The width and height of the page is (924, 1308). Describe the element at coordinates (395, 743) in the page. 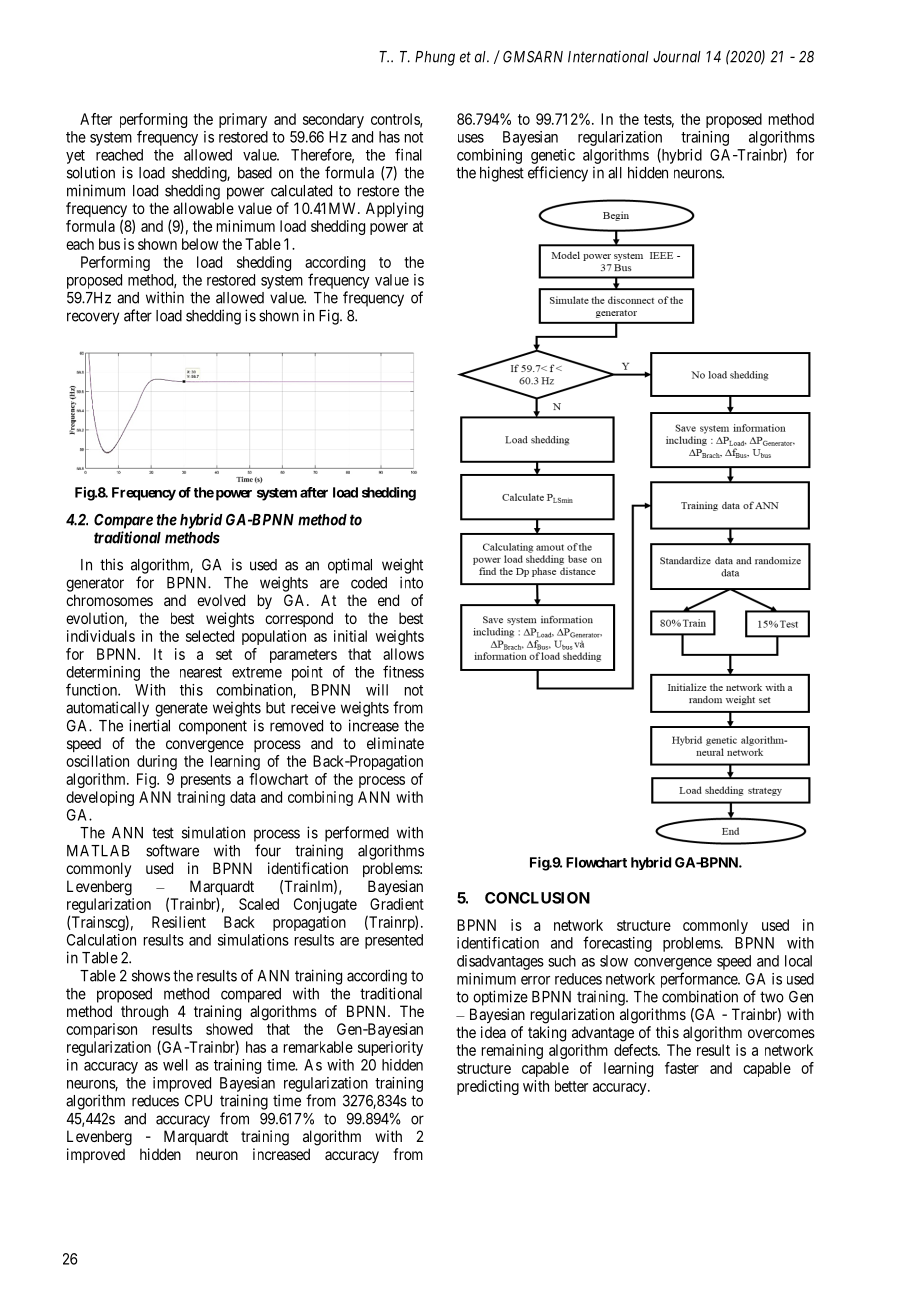

I see `eliminate` at that location.
